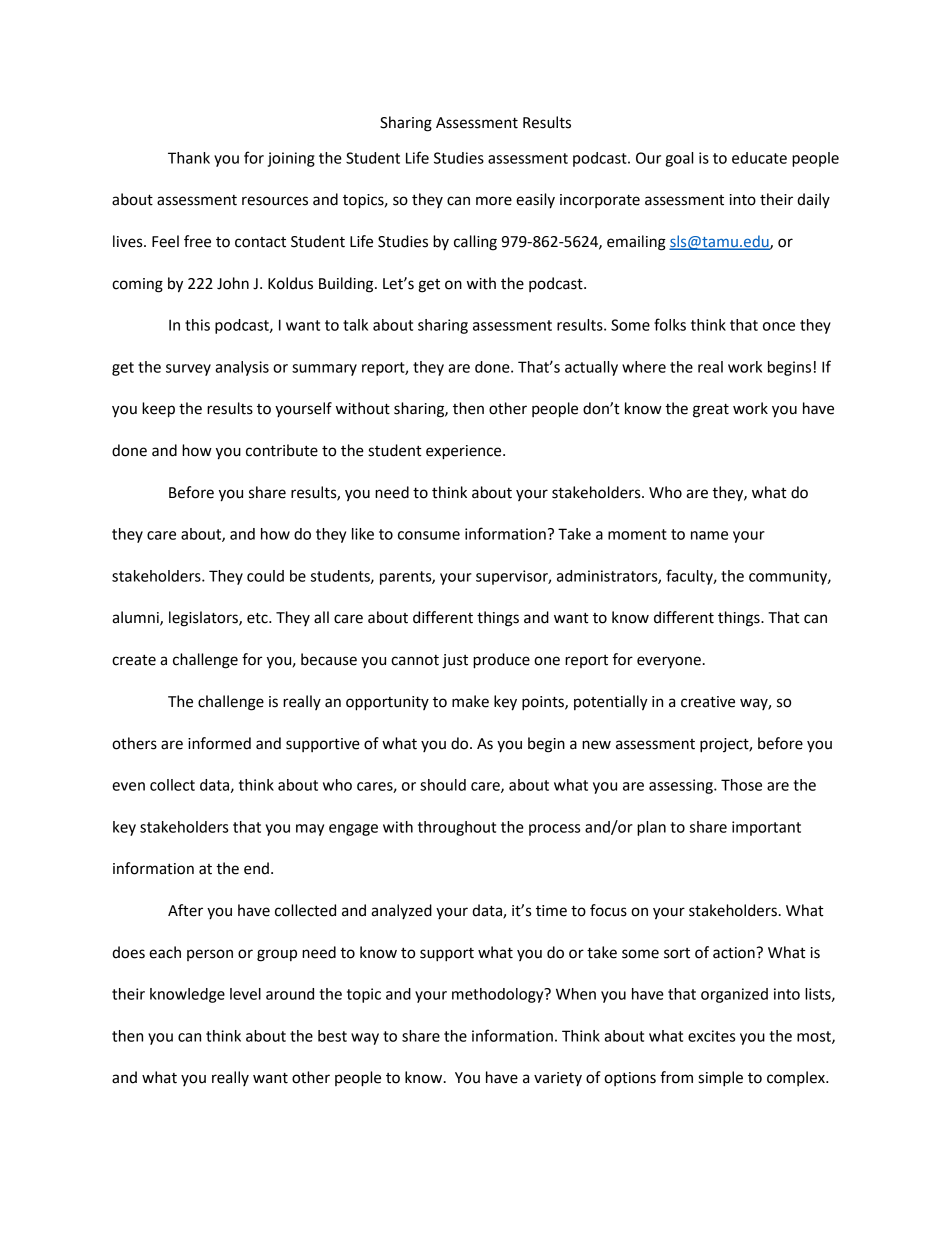  Describe the element at coordinates (669, 662) in the screenshot. I see `everyone` at that location.
